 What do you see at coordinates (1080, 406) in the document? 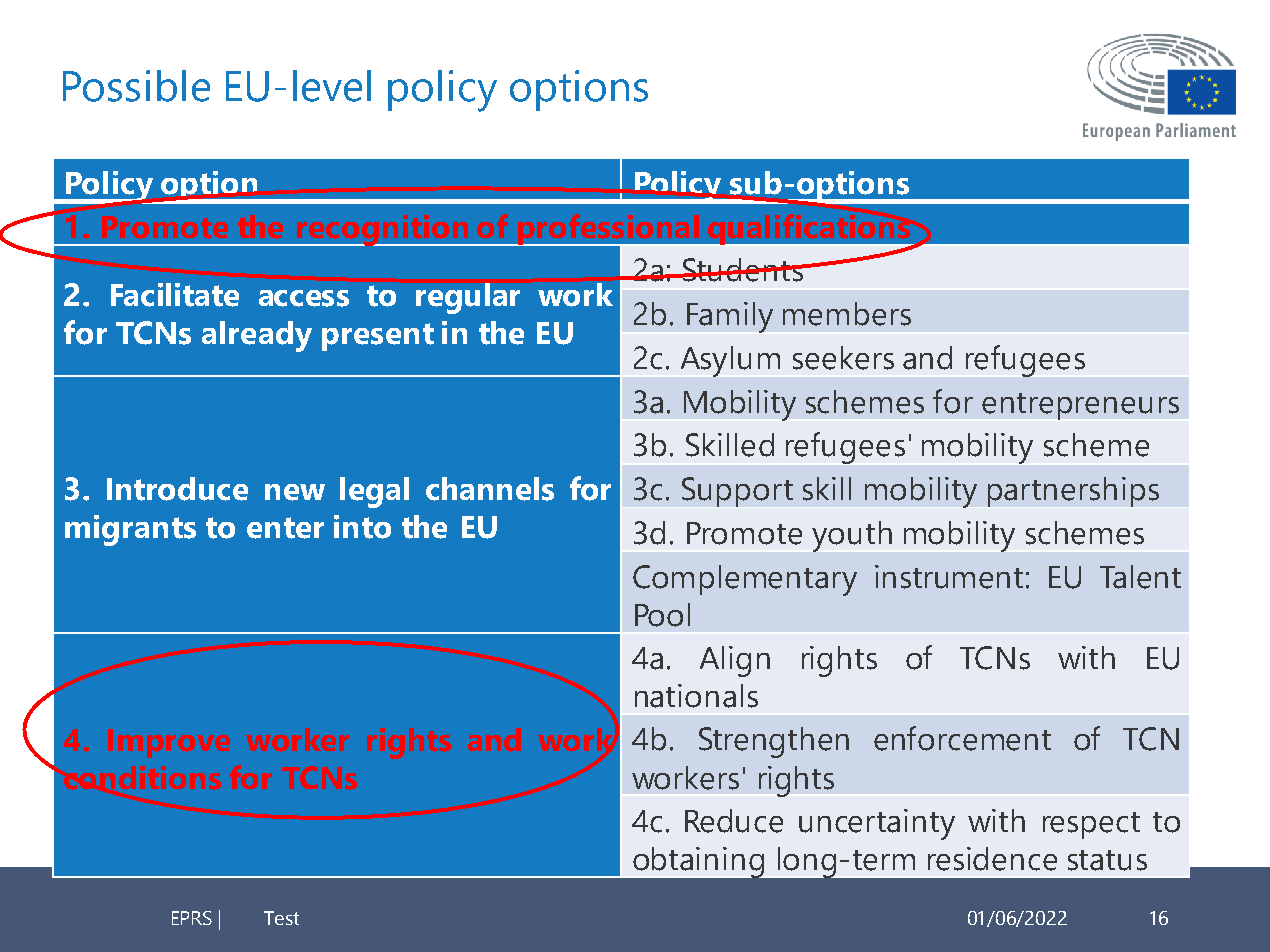
I see `entrepreneurs` at bounding box center [1080, 406].
